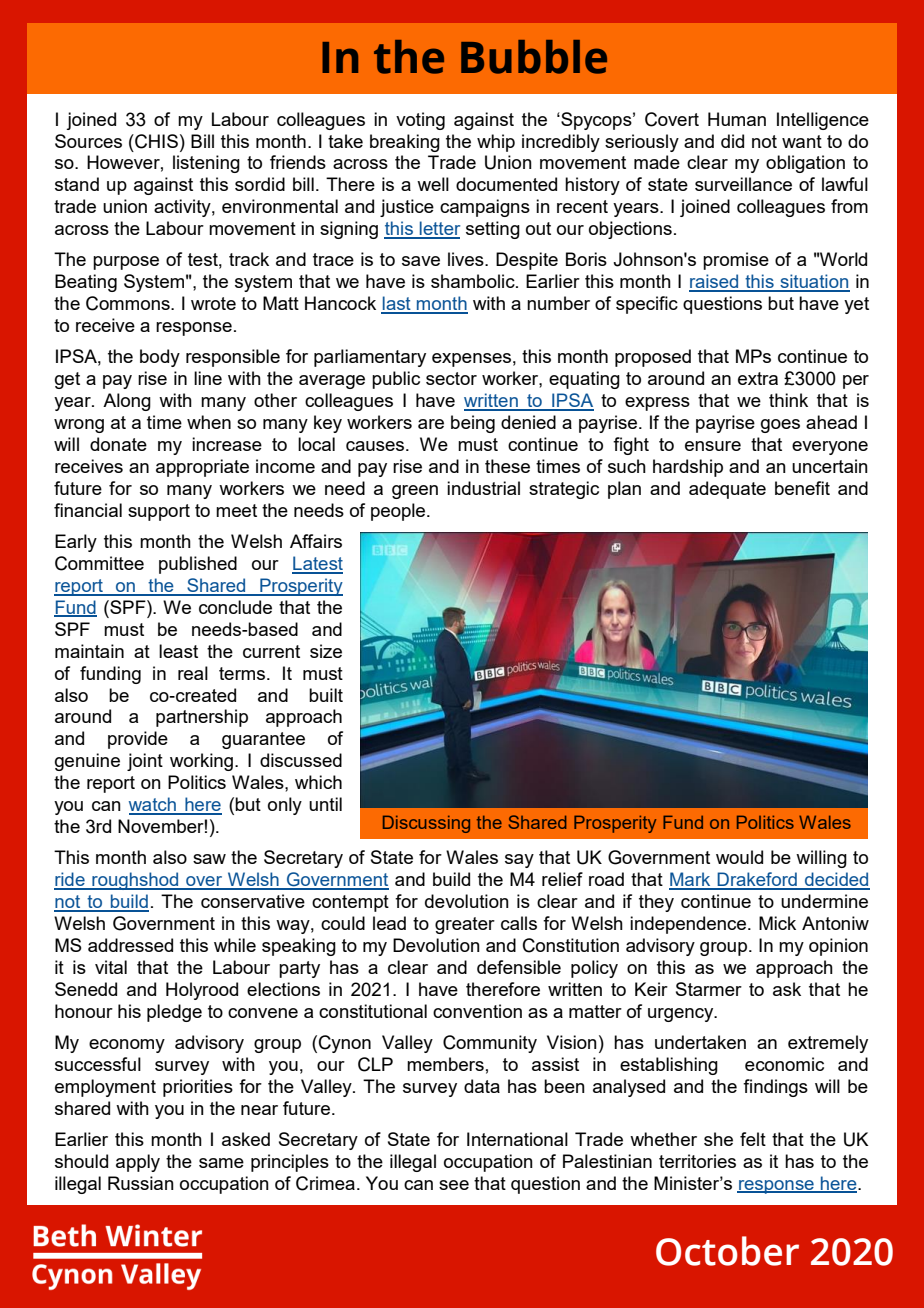 The width and height of the screenshot is (924, 1308). I want to click on Human, so click(737, 119).
